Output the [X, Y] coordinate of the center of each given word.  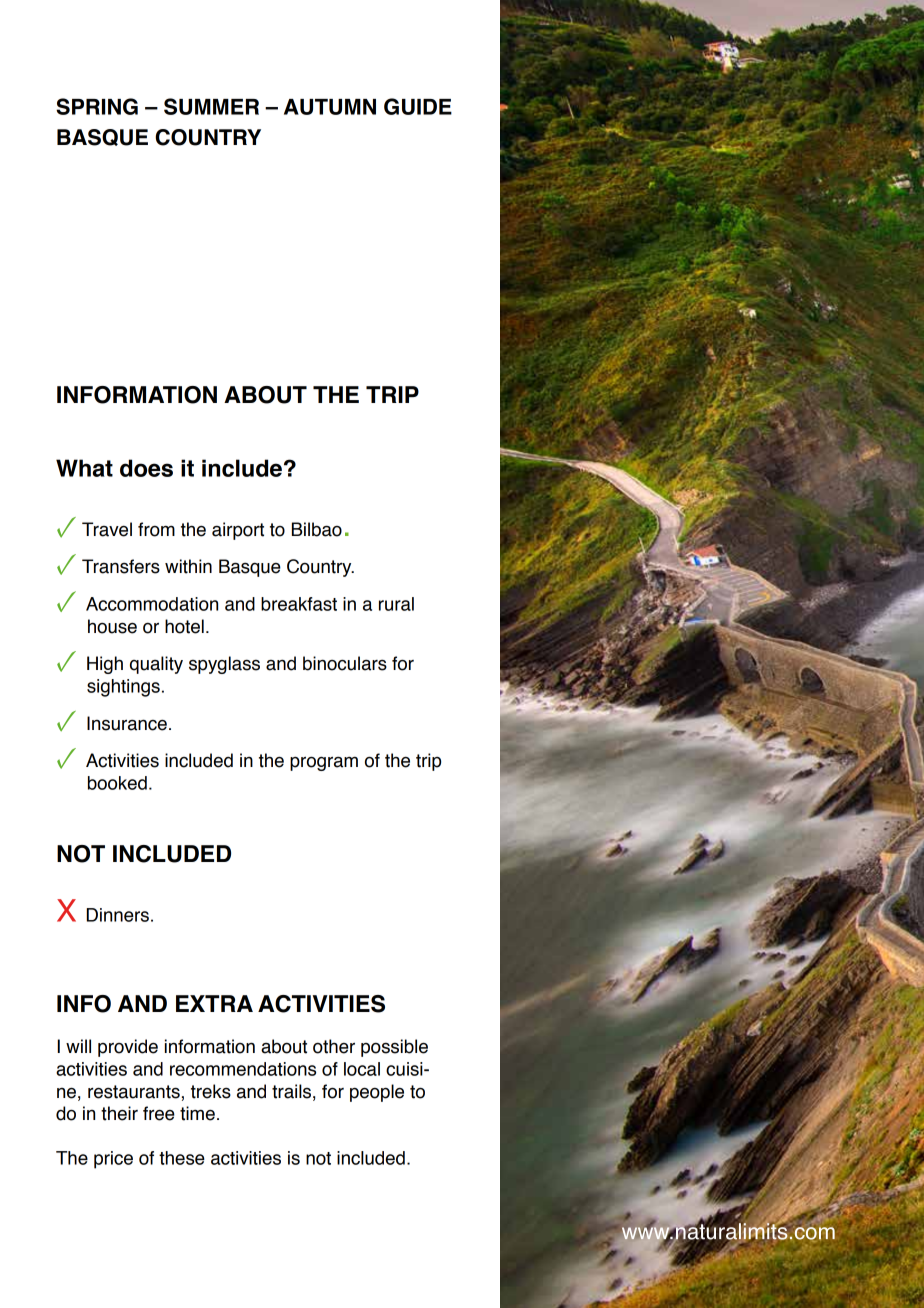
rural [396, 604]
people [377, 1093]
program [324, 763]
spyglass [224, 665]
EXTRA [214, 1003]
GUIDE [418, 106]
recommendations [243, 1069]
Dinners [118, 915]
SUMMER [211, 106]
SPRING [97, 106]
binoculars [345, 663]
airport [238, 531]
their [119, 1113]
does [146, 468]
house [112, 626]
